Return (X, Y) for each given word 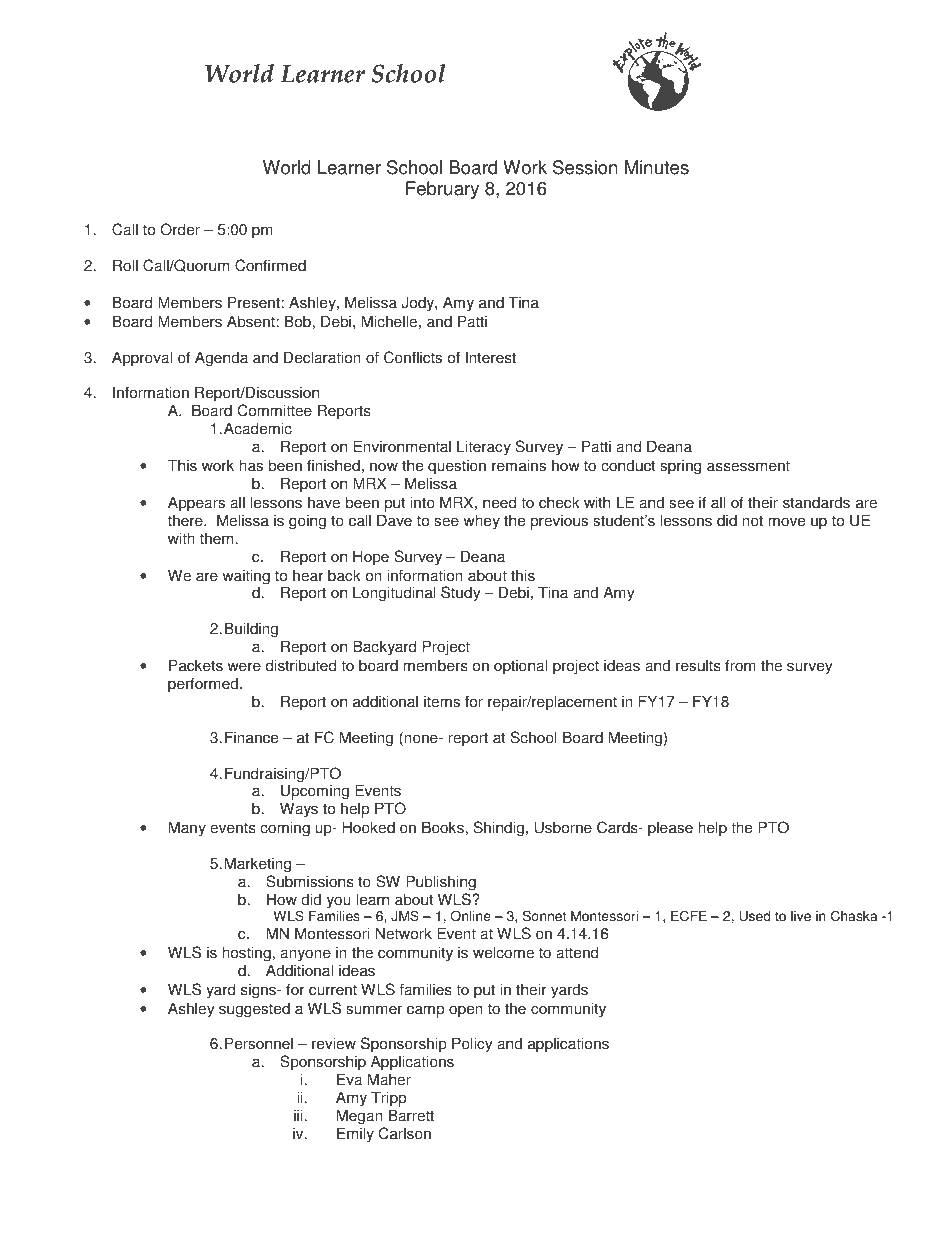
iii (298, 1115)
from (740, 665)
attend (577, 952)
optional (520, 667)
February (442, 190)
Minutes (657, 167)
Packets (196, 665)
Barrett (411, 1115)
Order (180, 229)
